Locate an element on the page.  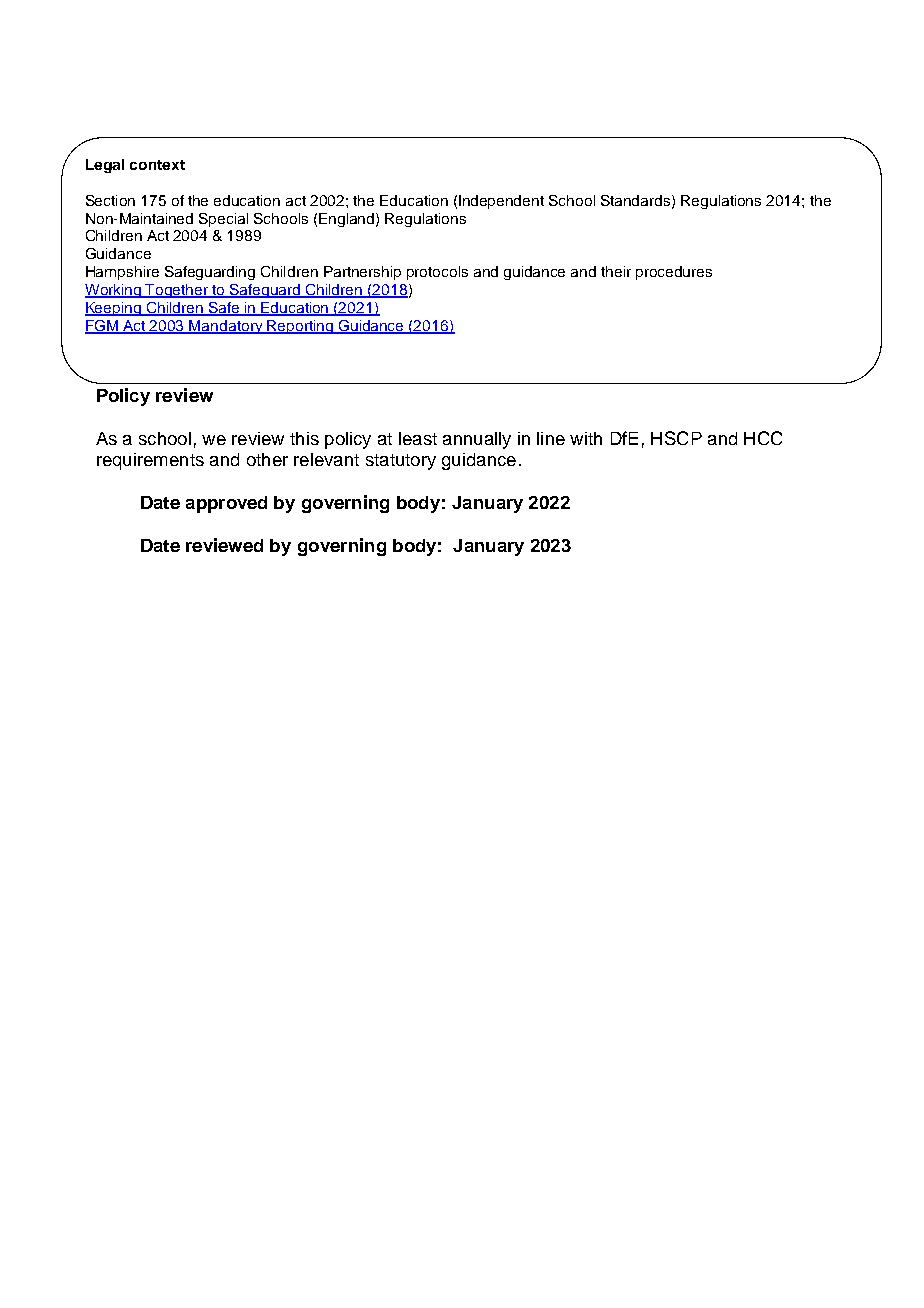
statutory is located at coordinates (401, 462).
